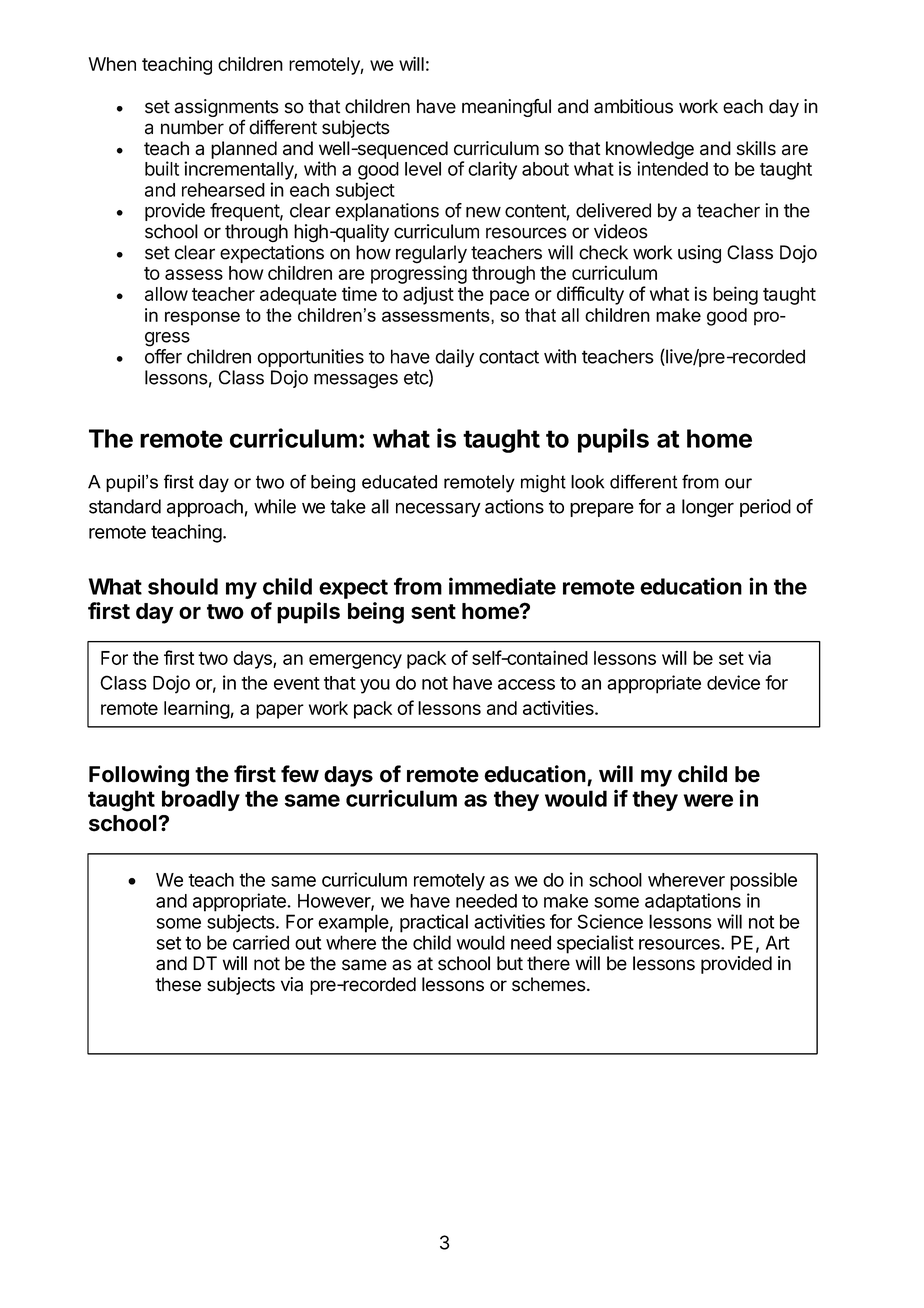  What do you see at coordinates (454, 358) in the document?
I see `daily` at bounding box center [454, 358].
